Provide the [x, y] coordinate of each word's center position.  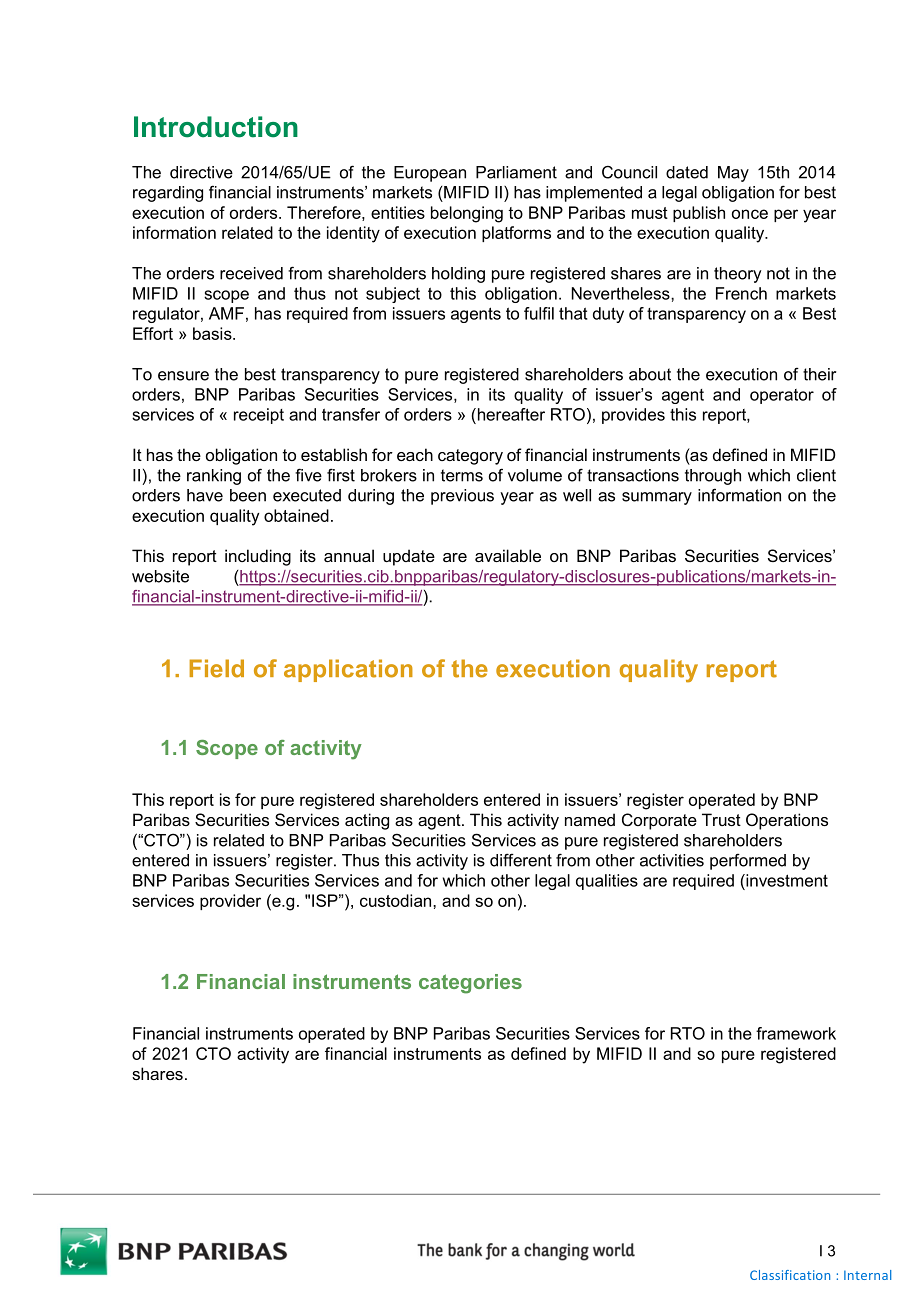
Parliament [516, 172]
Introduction [216, 127]
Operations [787, 821]
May [733, 174]
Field [216, 668]
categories [470, 984]
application [348, 670]
